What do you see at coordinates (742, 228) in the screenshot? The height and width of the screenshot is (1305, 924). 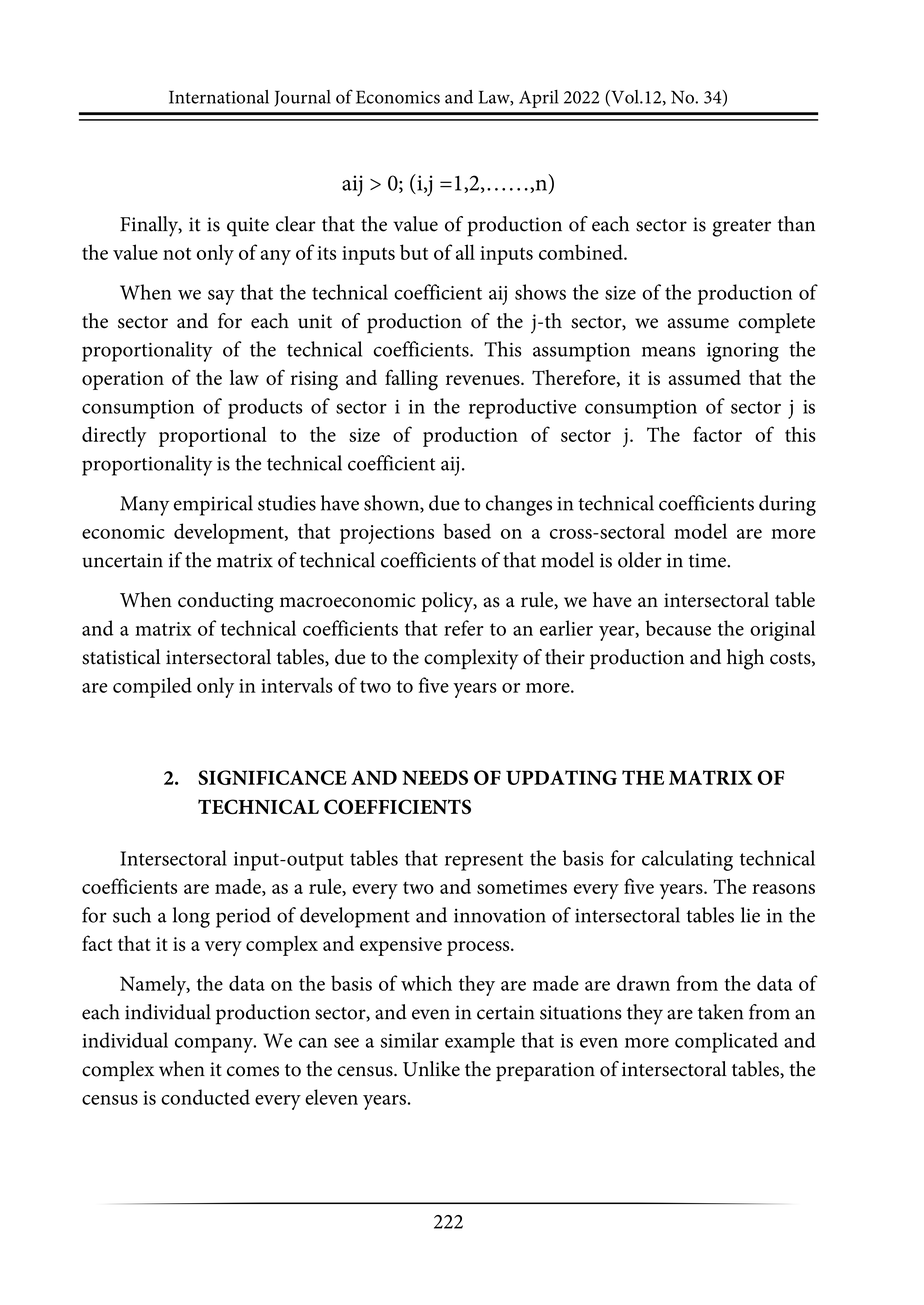 I see `greater` at bounding box center [742, 228].
